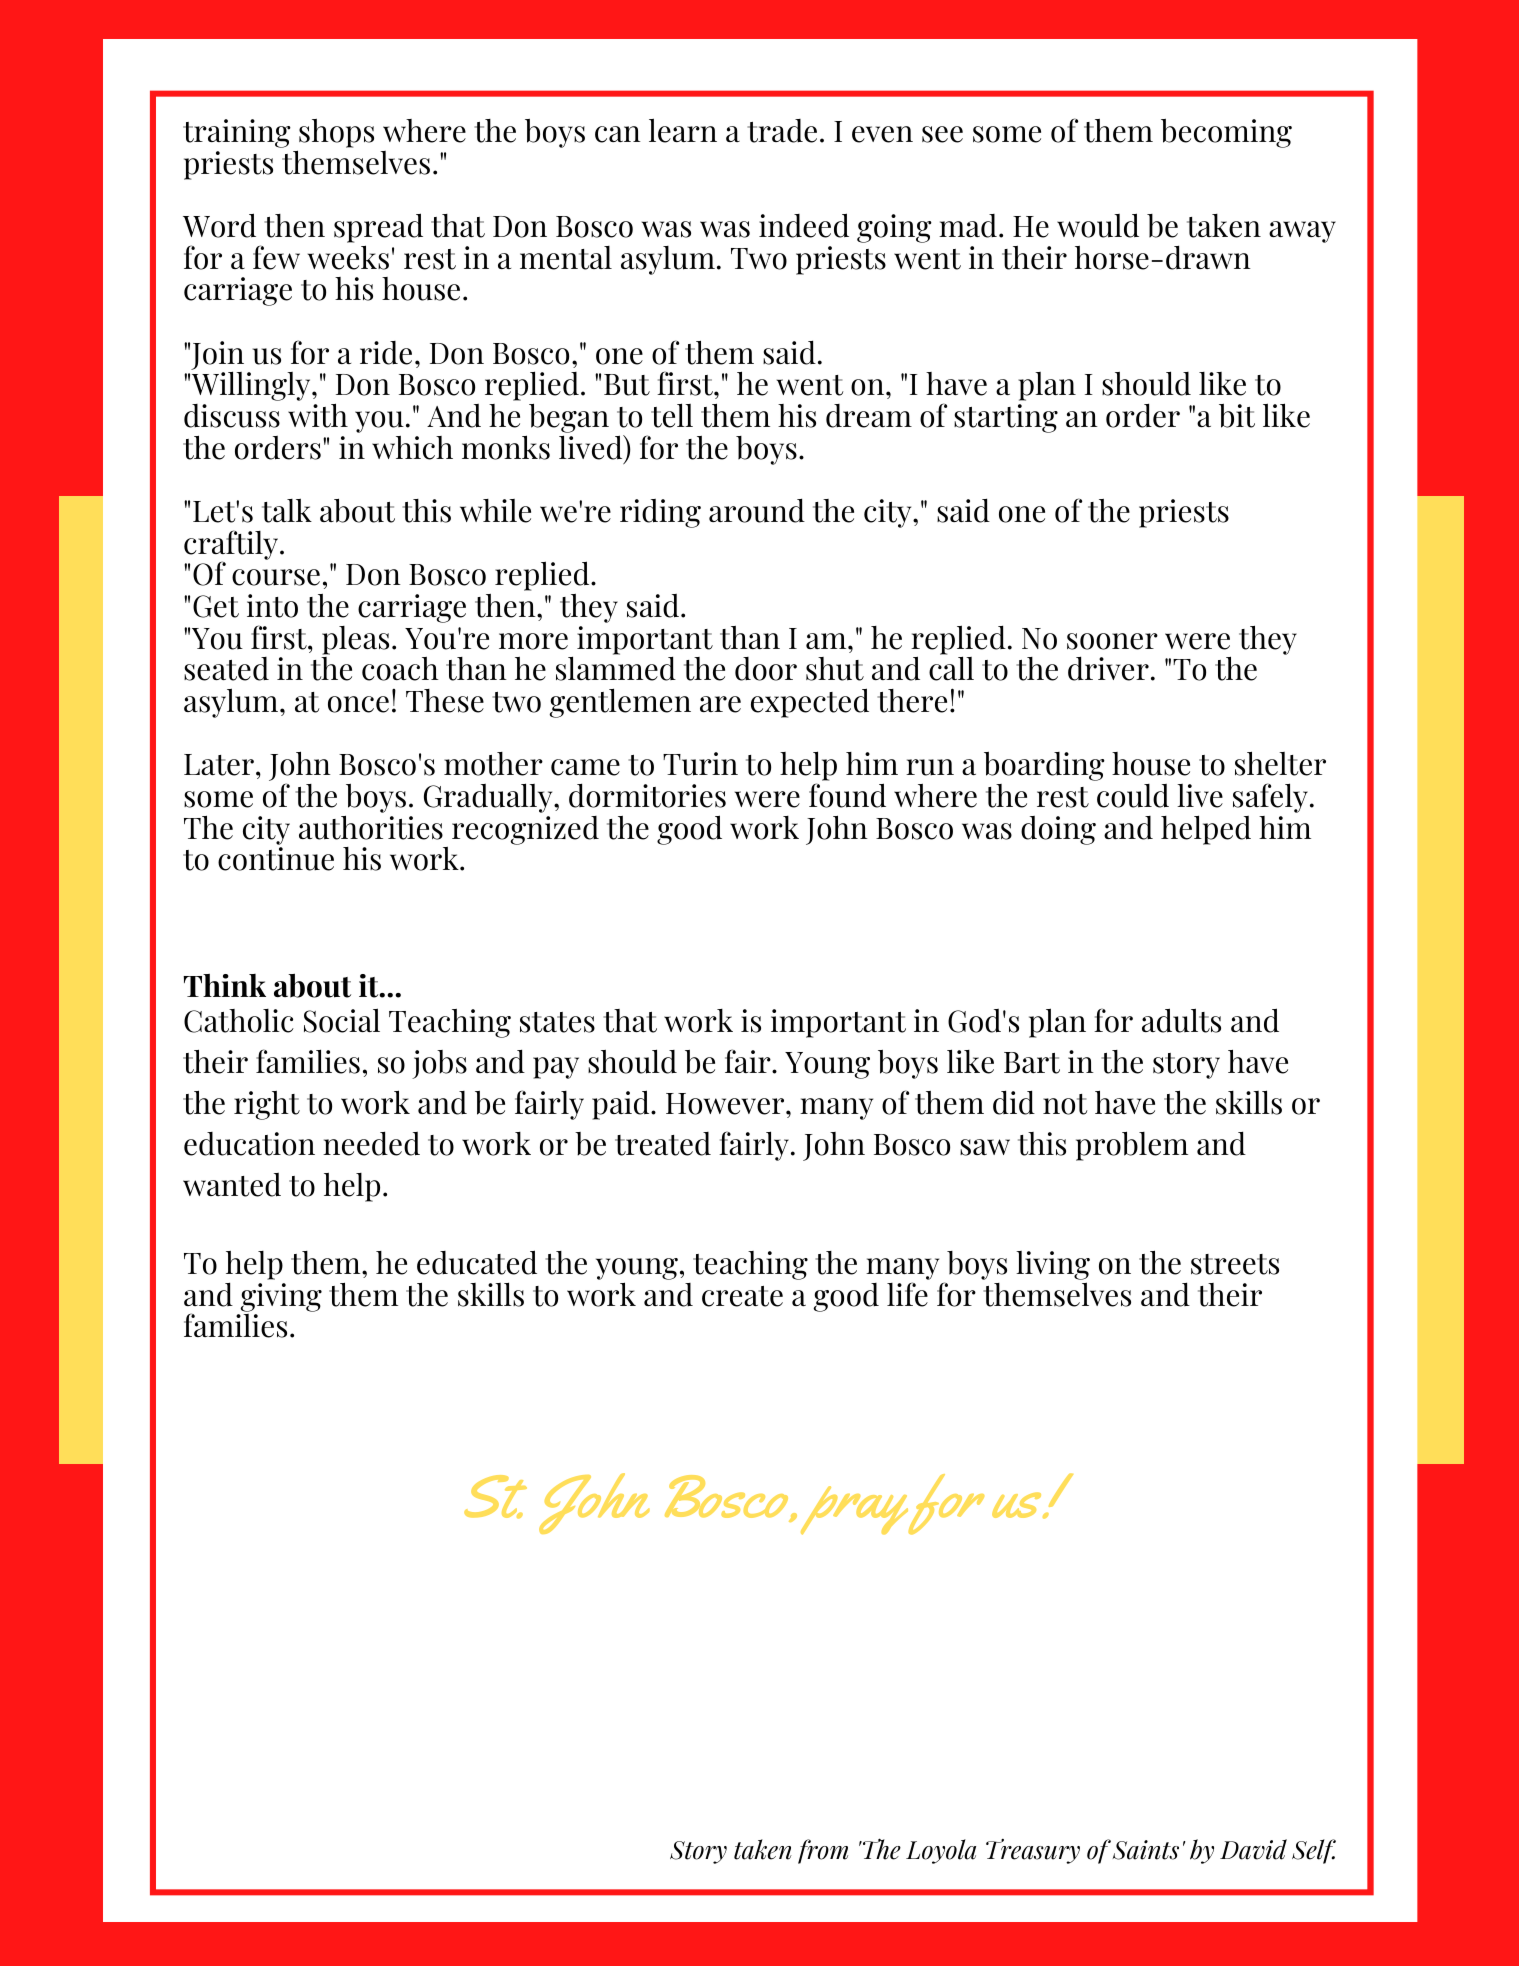 The width and height of the image is (1519, 1966). What do you see at coordinates (281, 1297) in the image?
I see `giving` at bounding box center [281, 1297].
